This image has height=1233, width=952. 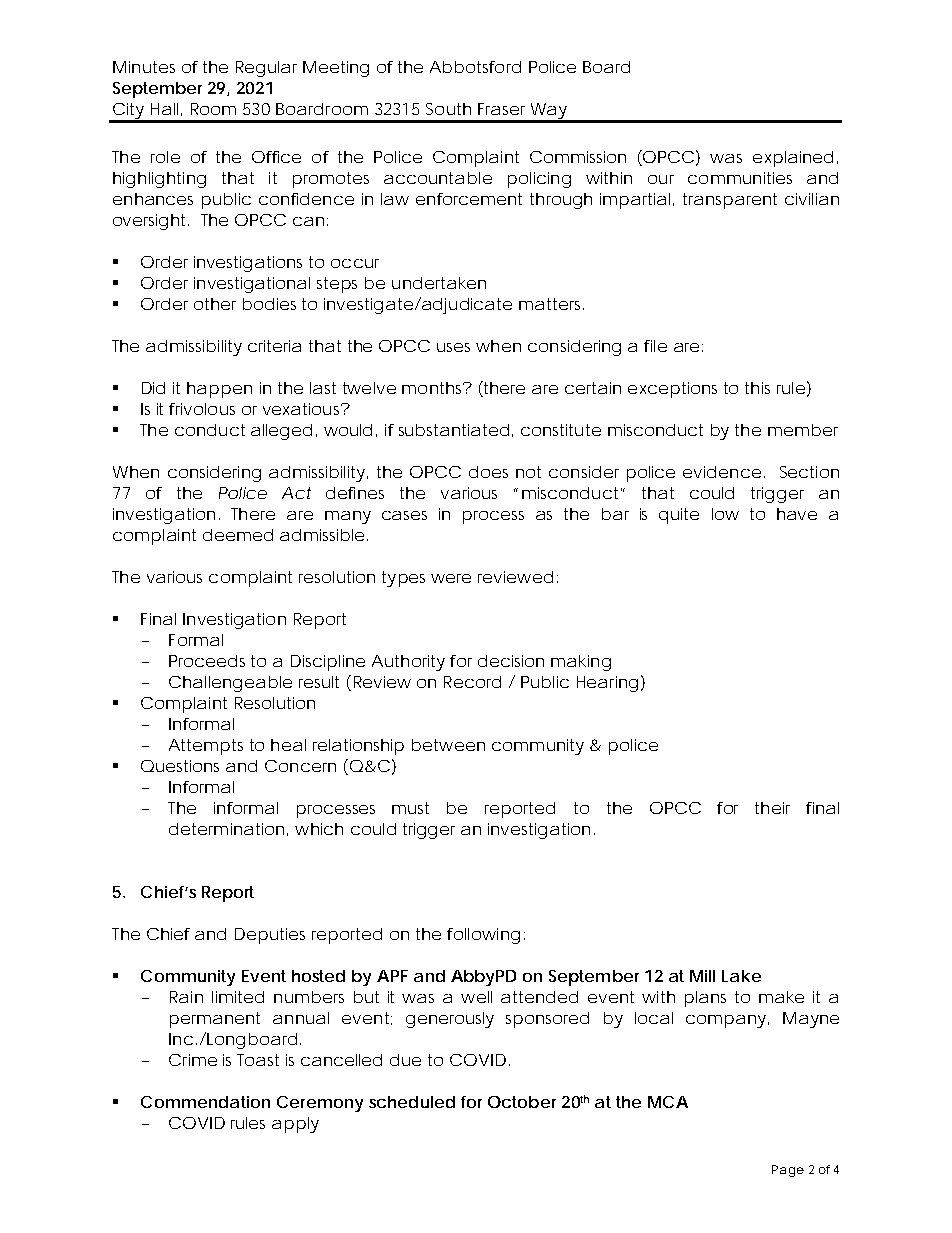 I want to click on Commendation, so click(x=205, y=1102).
